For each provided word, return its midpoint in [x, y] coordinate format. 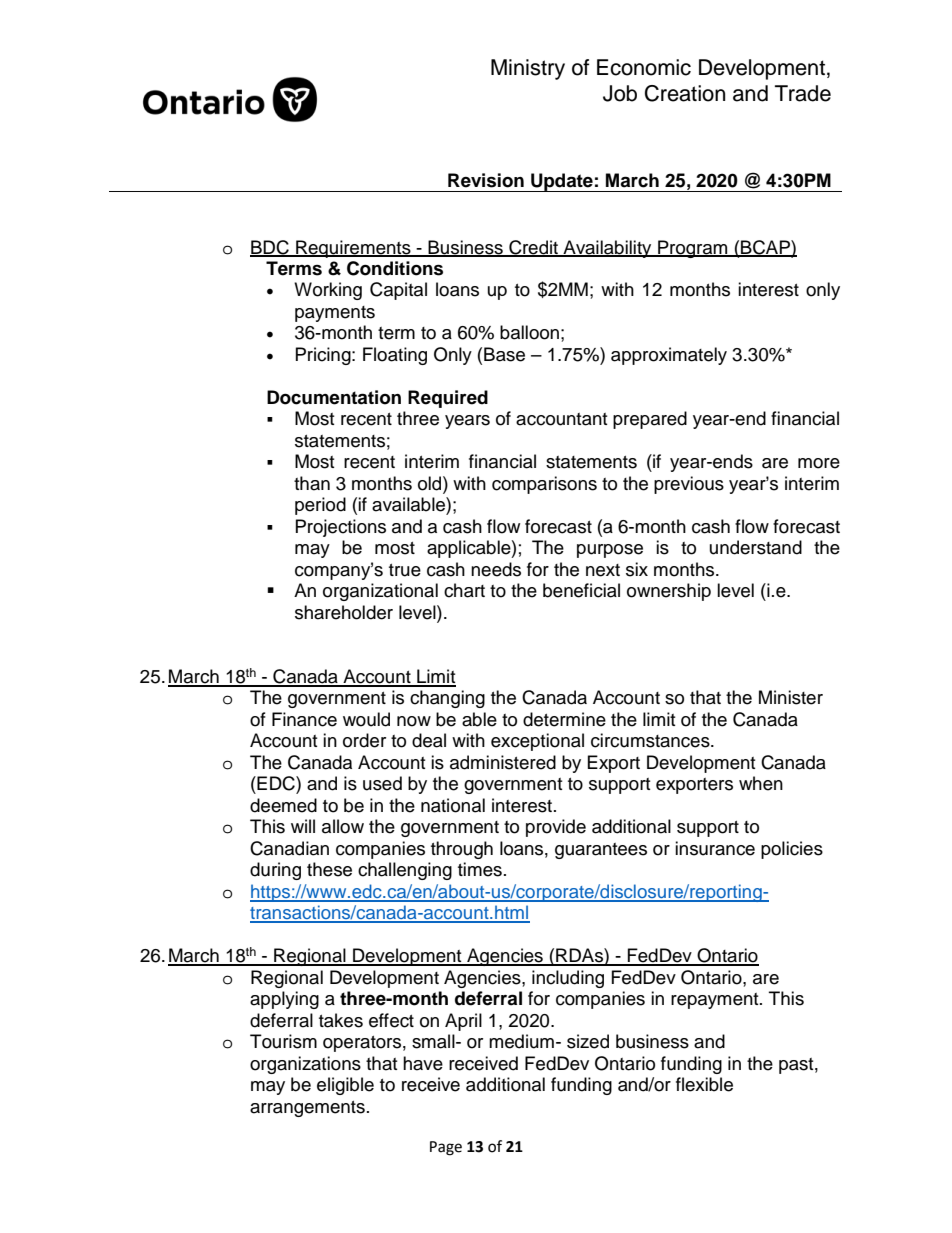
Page [446, 1148]
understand [756, 547]
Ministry [528, 69]
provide [556, 828]
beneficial [581, 590]
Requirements [353, 249]
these [329, 869]
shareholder [344, 612]
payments [335, 314]
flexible [704, 1084]
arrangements [307, 1109]
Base [504, 354]
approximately [669, 356]
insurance [715, 848]
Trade [803, 93]
